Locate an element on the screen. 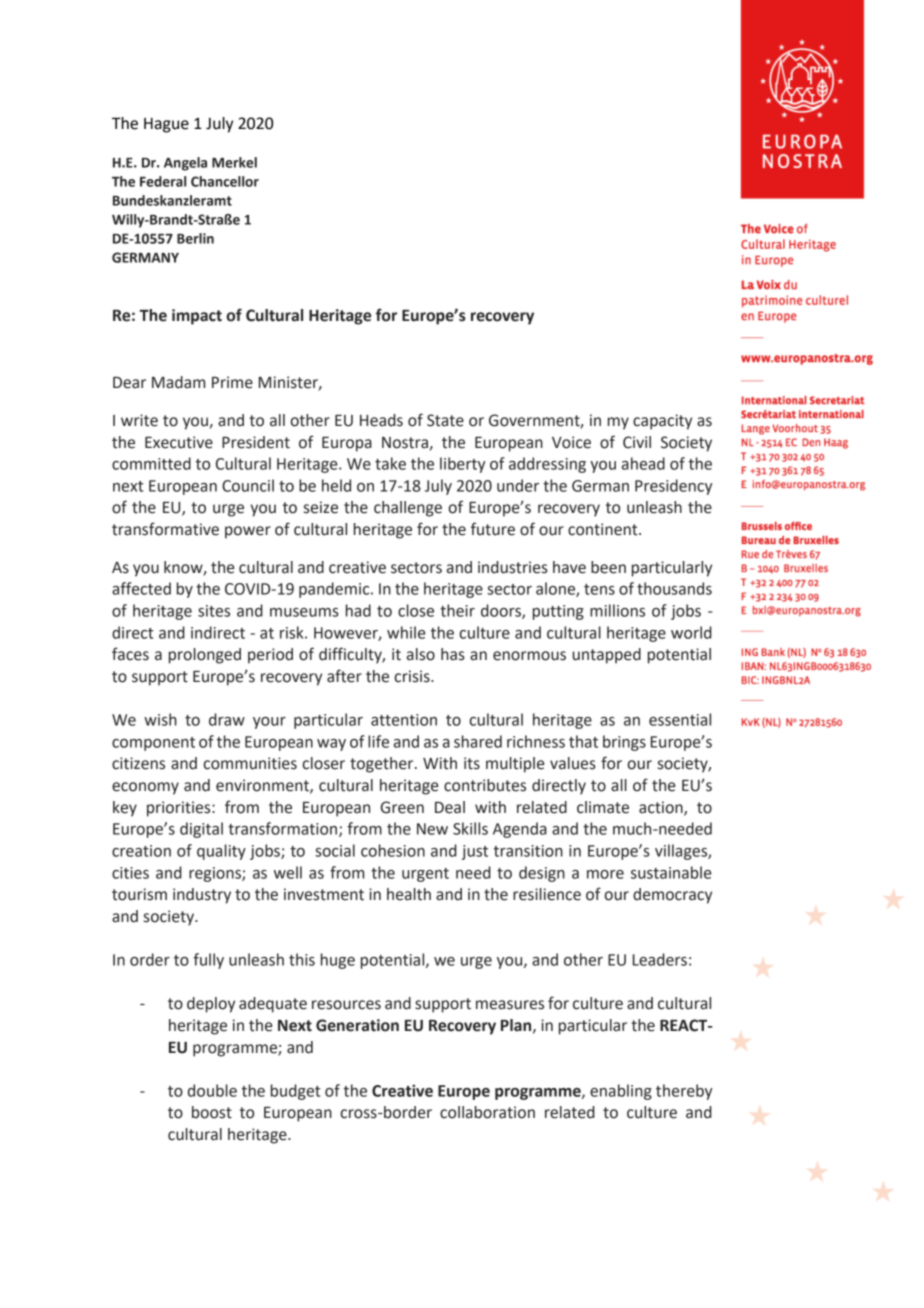 The width and height of the screenshot is (924, 1308). Merkel is located at coordinates (234, 162).
